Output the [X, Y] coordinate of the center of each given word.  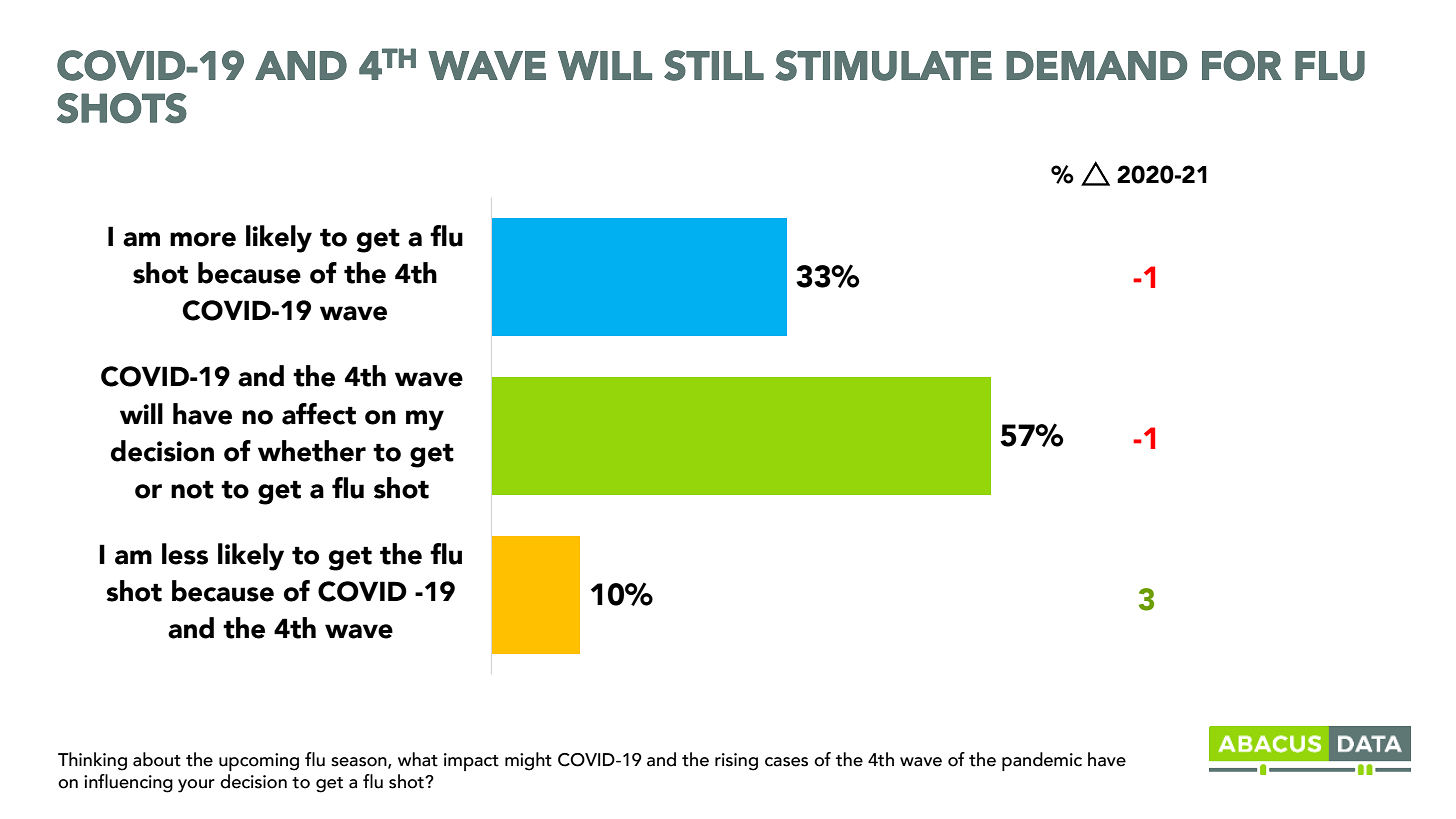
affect [319, 414]
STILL [714, 65]
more [203, 239]
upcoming [259, 762]
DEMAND [1096, 65]
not [192, 490]
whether [312, 451]
